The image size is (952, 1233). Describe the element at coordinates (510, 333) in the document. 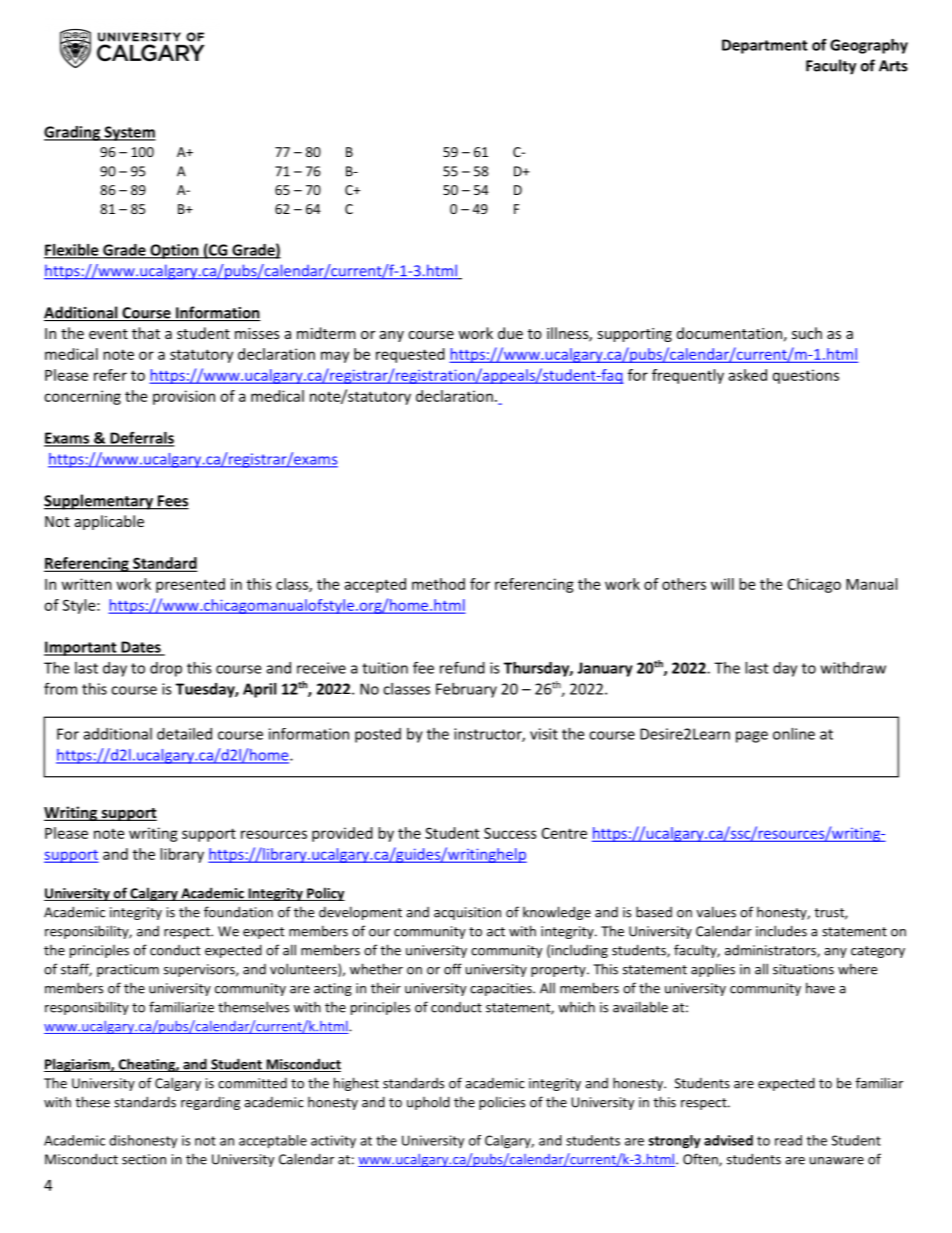

I see `due` at that location.
